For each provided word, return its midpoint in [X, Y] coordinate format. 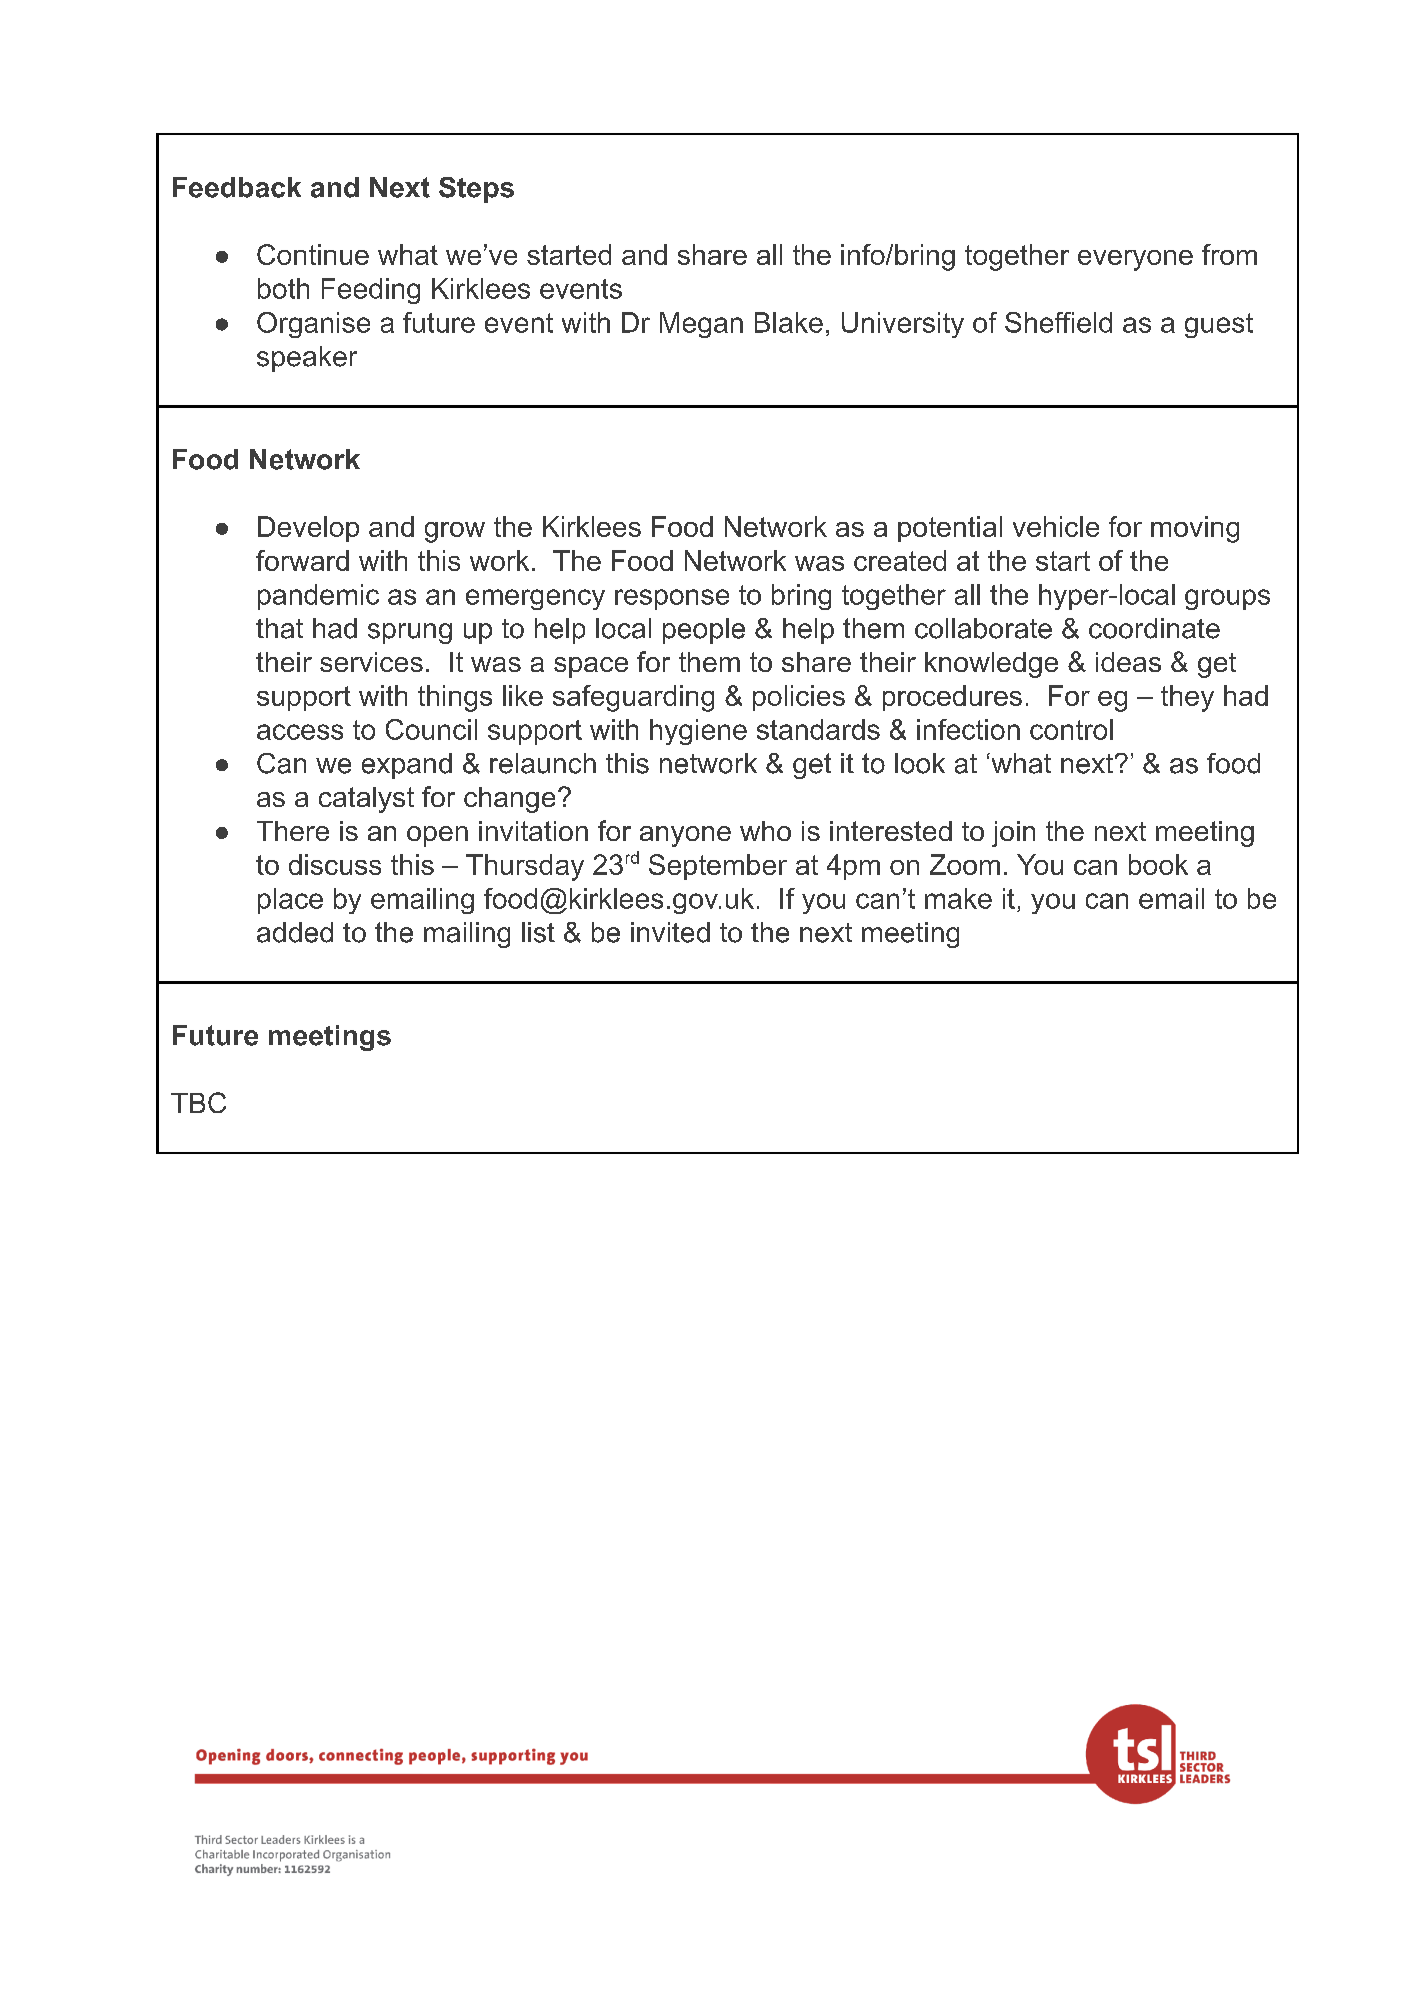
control [1071, 729]
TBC [198, 1102]
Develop [308, 529]
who [765, 831]
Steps [476, 190]
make [958, 898]
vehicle [1056, 526]
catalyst [366, 800]
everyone [1135, 260]
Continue [313, 254]
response [672, 599]
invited [670, 932]
